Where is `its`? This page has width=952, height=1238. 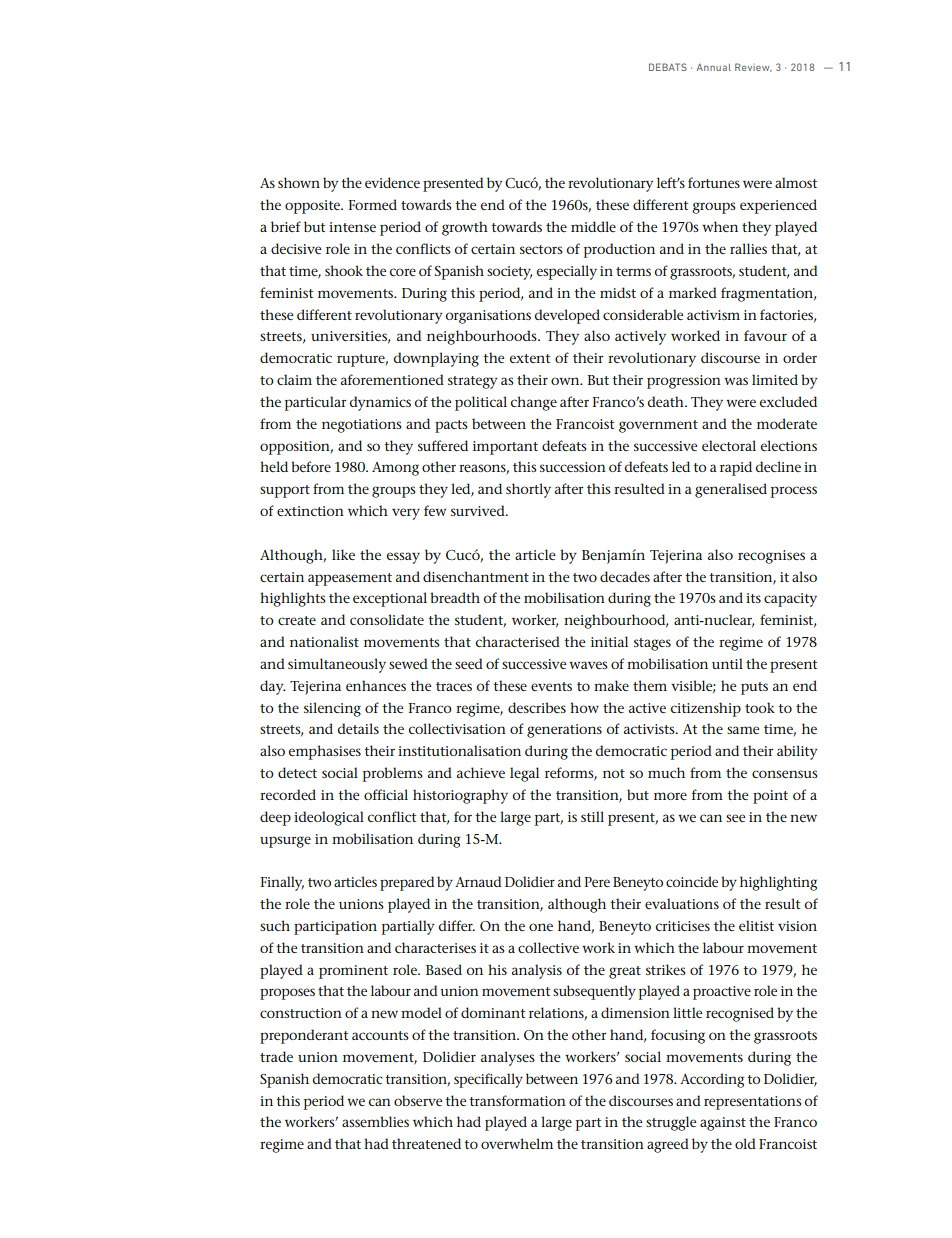
its is located at coordinates (753, 598).
